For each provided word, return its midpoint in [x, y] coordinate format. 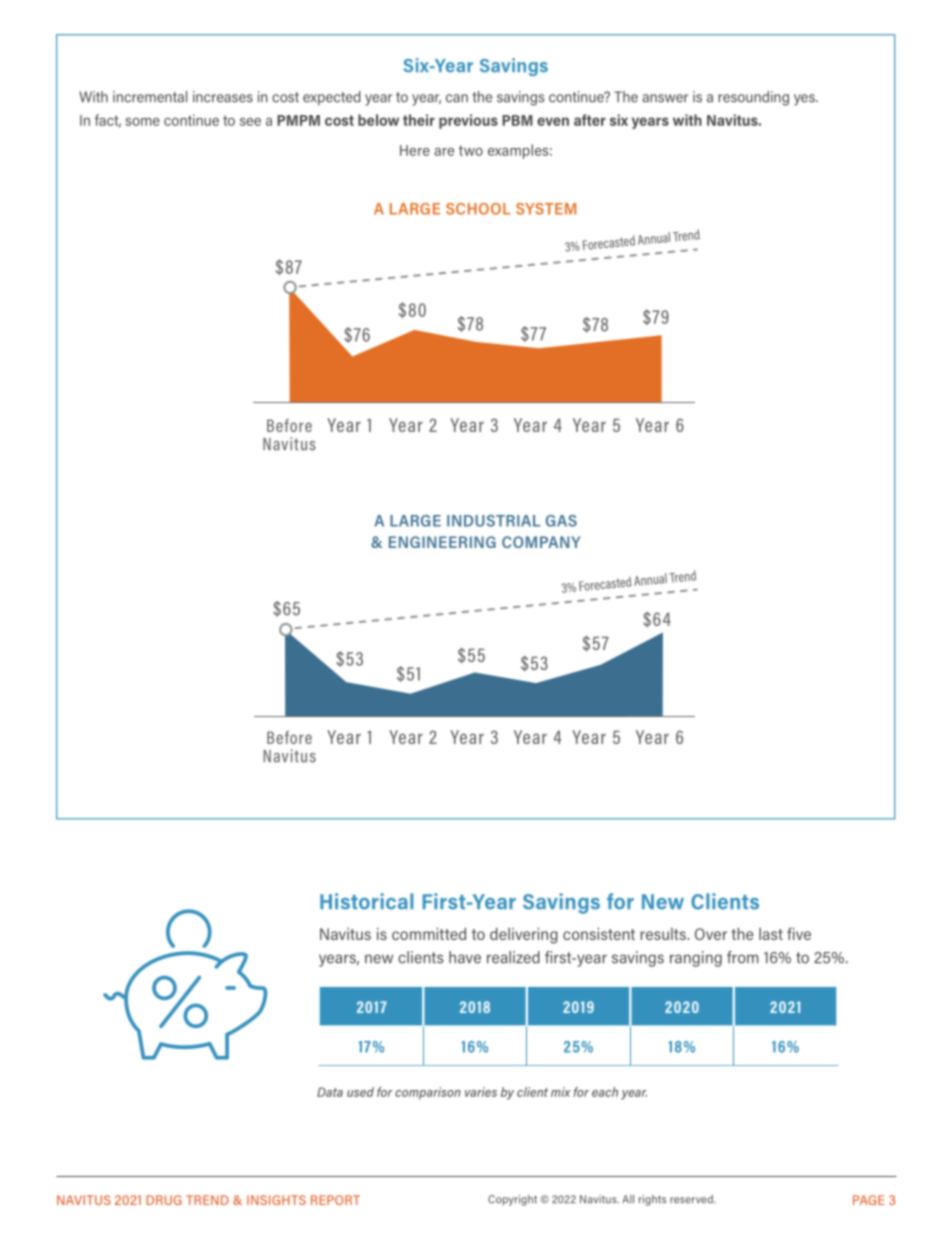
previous [468, 121]
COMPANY [541, 542]
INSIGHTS [276, 1200]
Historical [366, 901]
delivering [524, 936]
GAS [561, 521]
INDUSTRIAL [493, 521]
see [250, 122]
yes [805, 100]
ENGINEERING [442, 542]
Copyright [512, 1200]
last [771, 934]
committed [429, 934]
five [799, 933]
